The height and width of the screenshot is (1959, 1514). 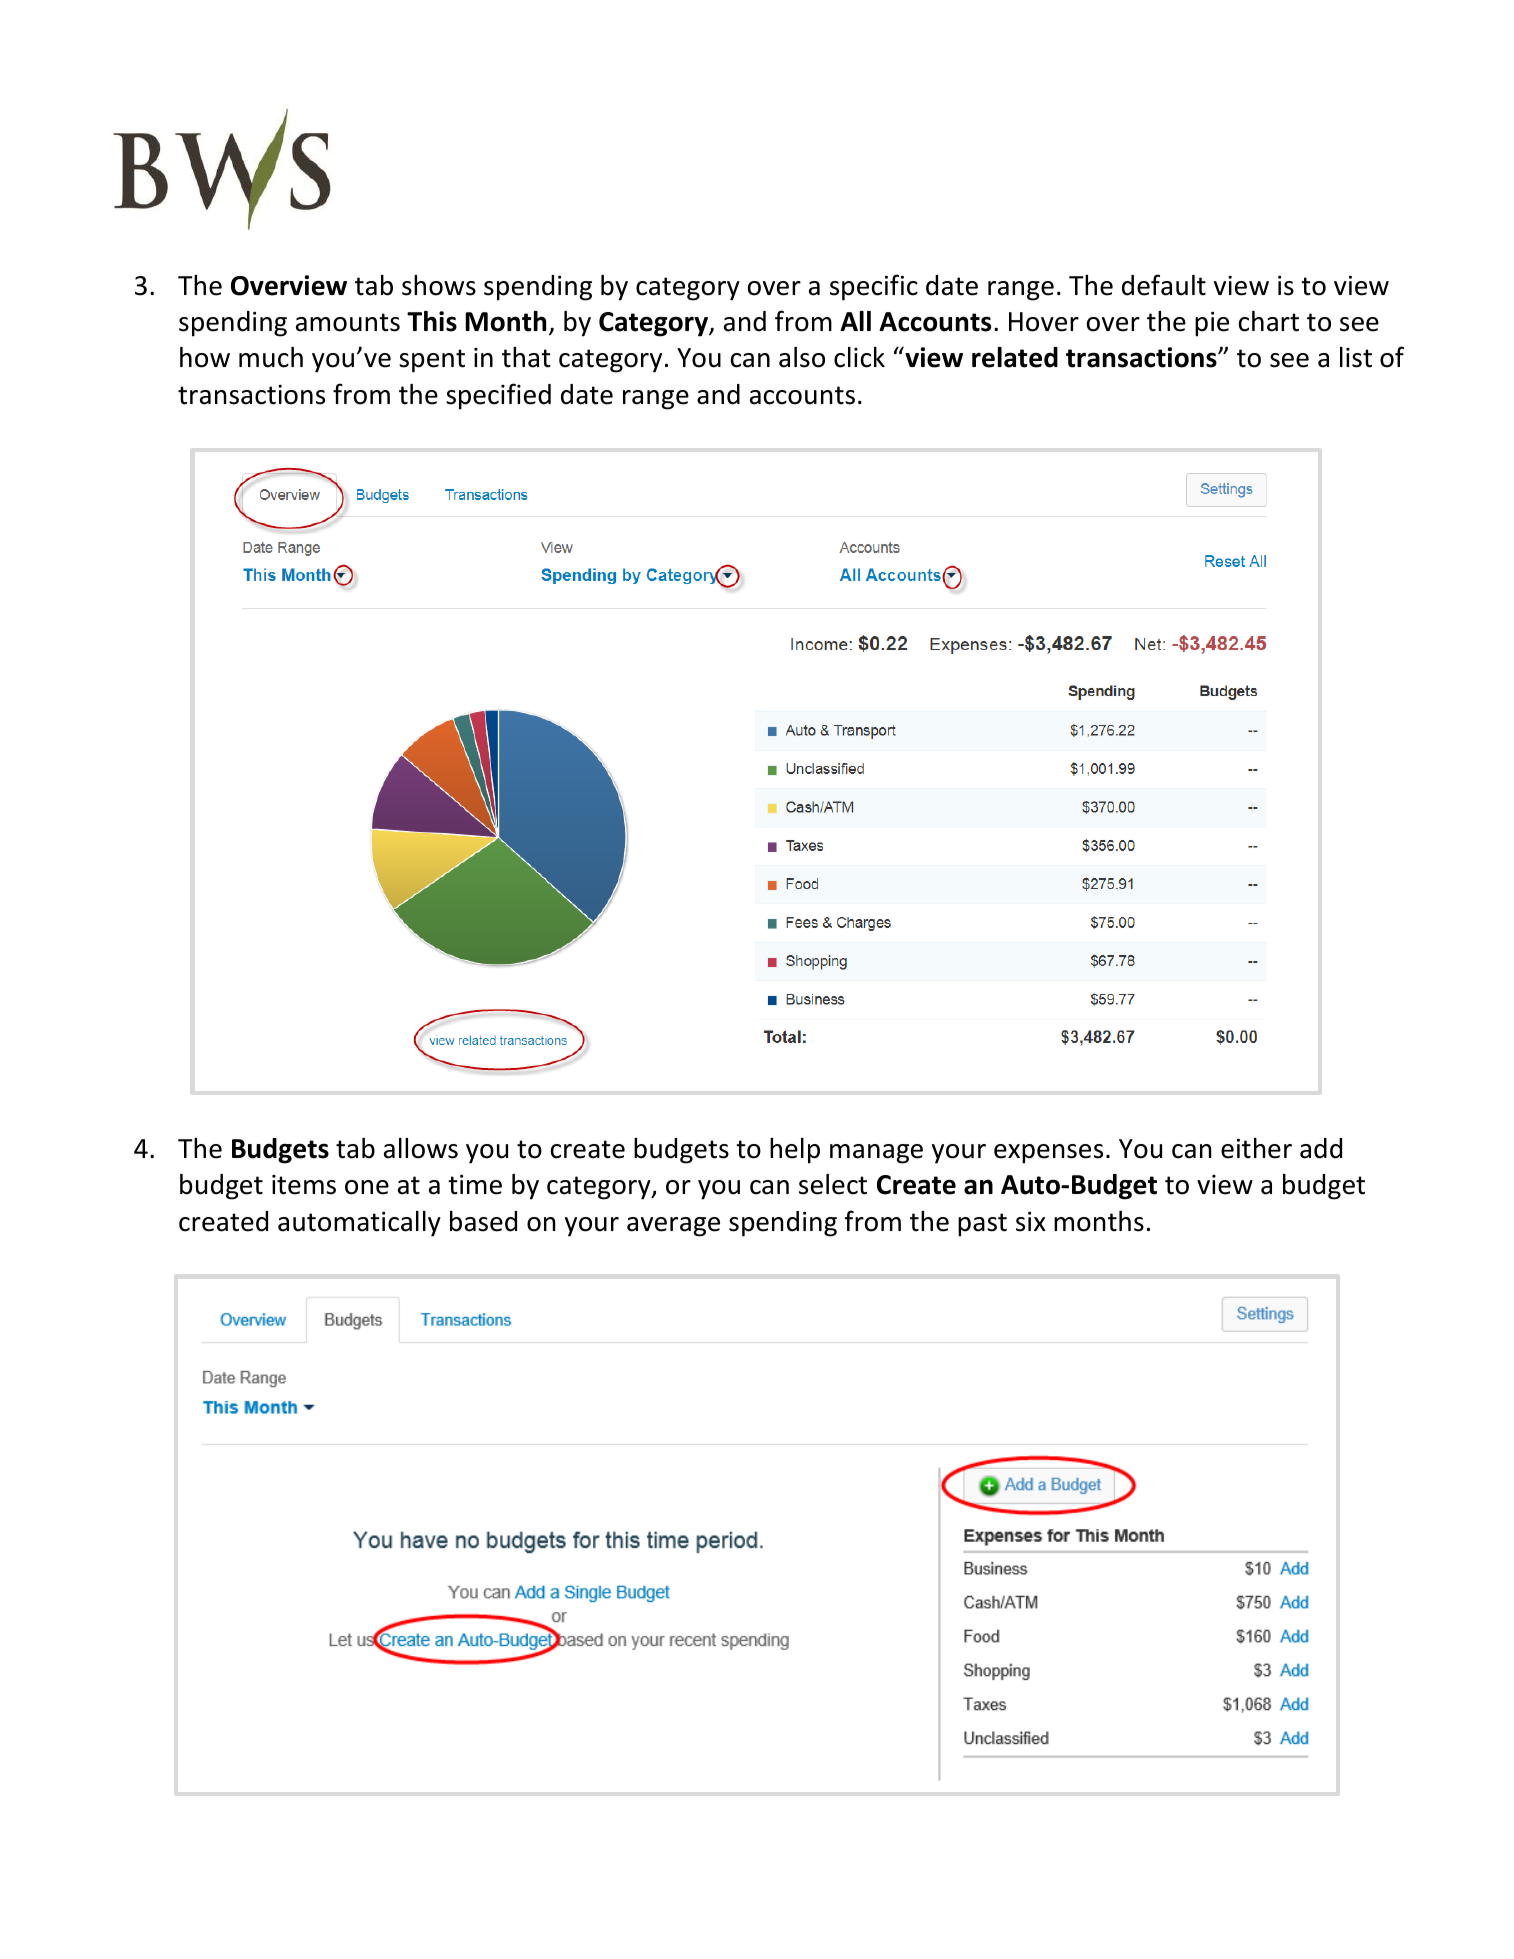 I want to click on allows, so click(x=421, y=1148).
